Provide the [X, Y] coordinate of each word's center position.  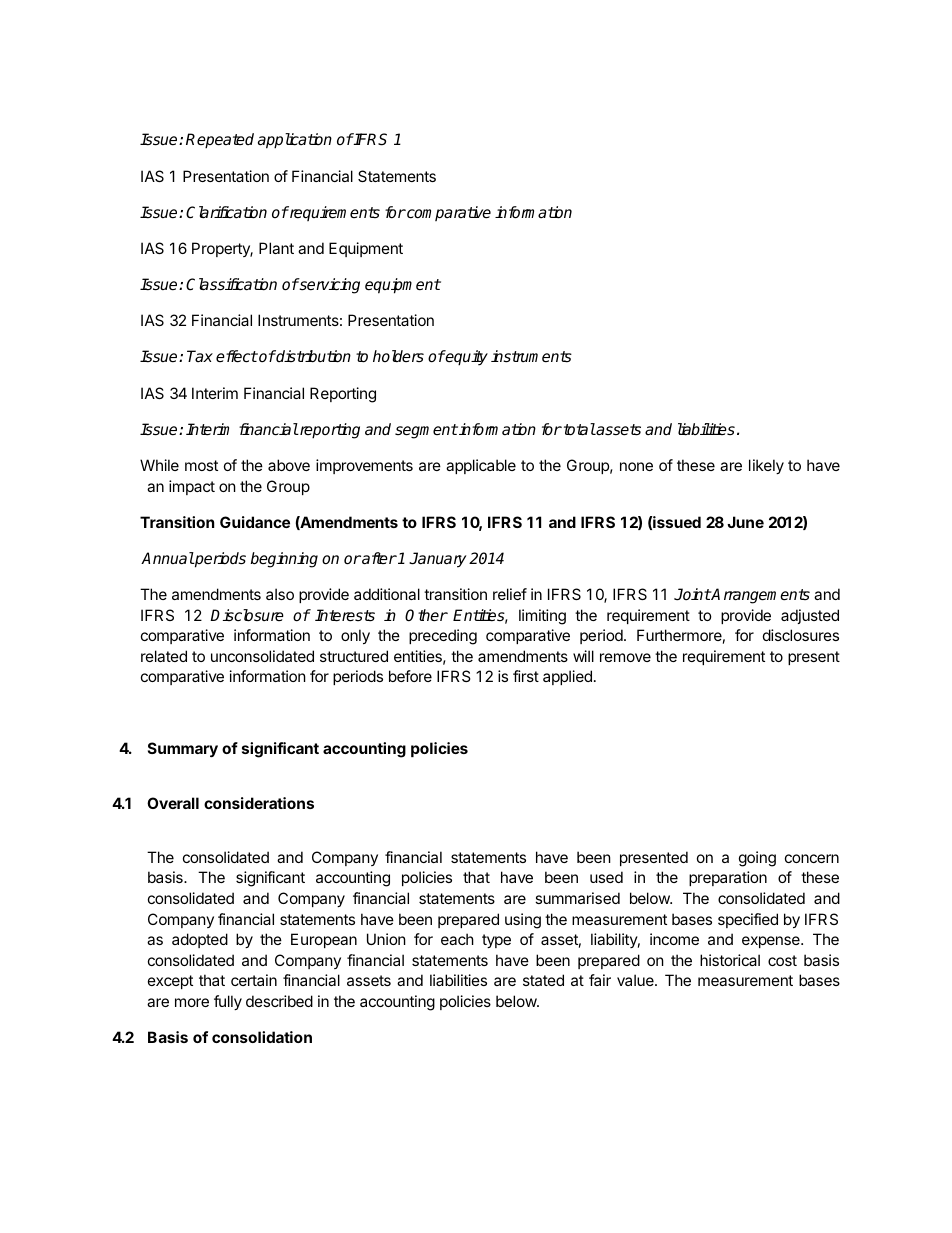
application [295, 141]
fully [228, 1002]
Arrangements [760, 596]
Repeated [220, 141]
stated [543, 980]
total [578, 429]
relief [510, 594]
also [280, 594]
